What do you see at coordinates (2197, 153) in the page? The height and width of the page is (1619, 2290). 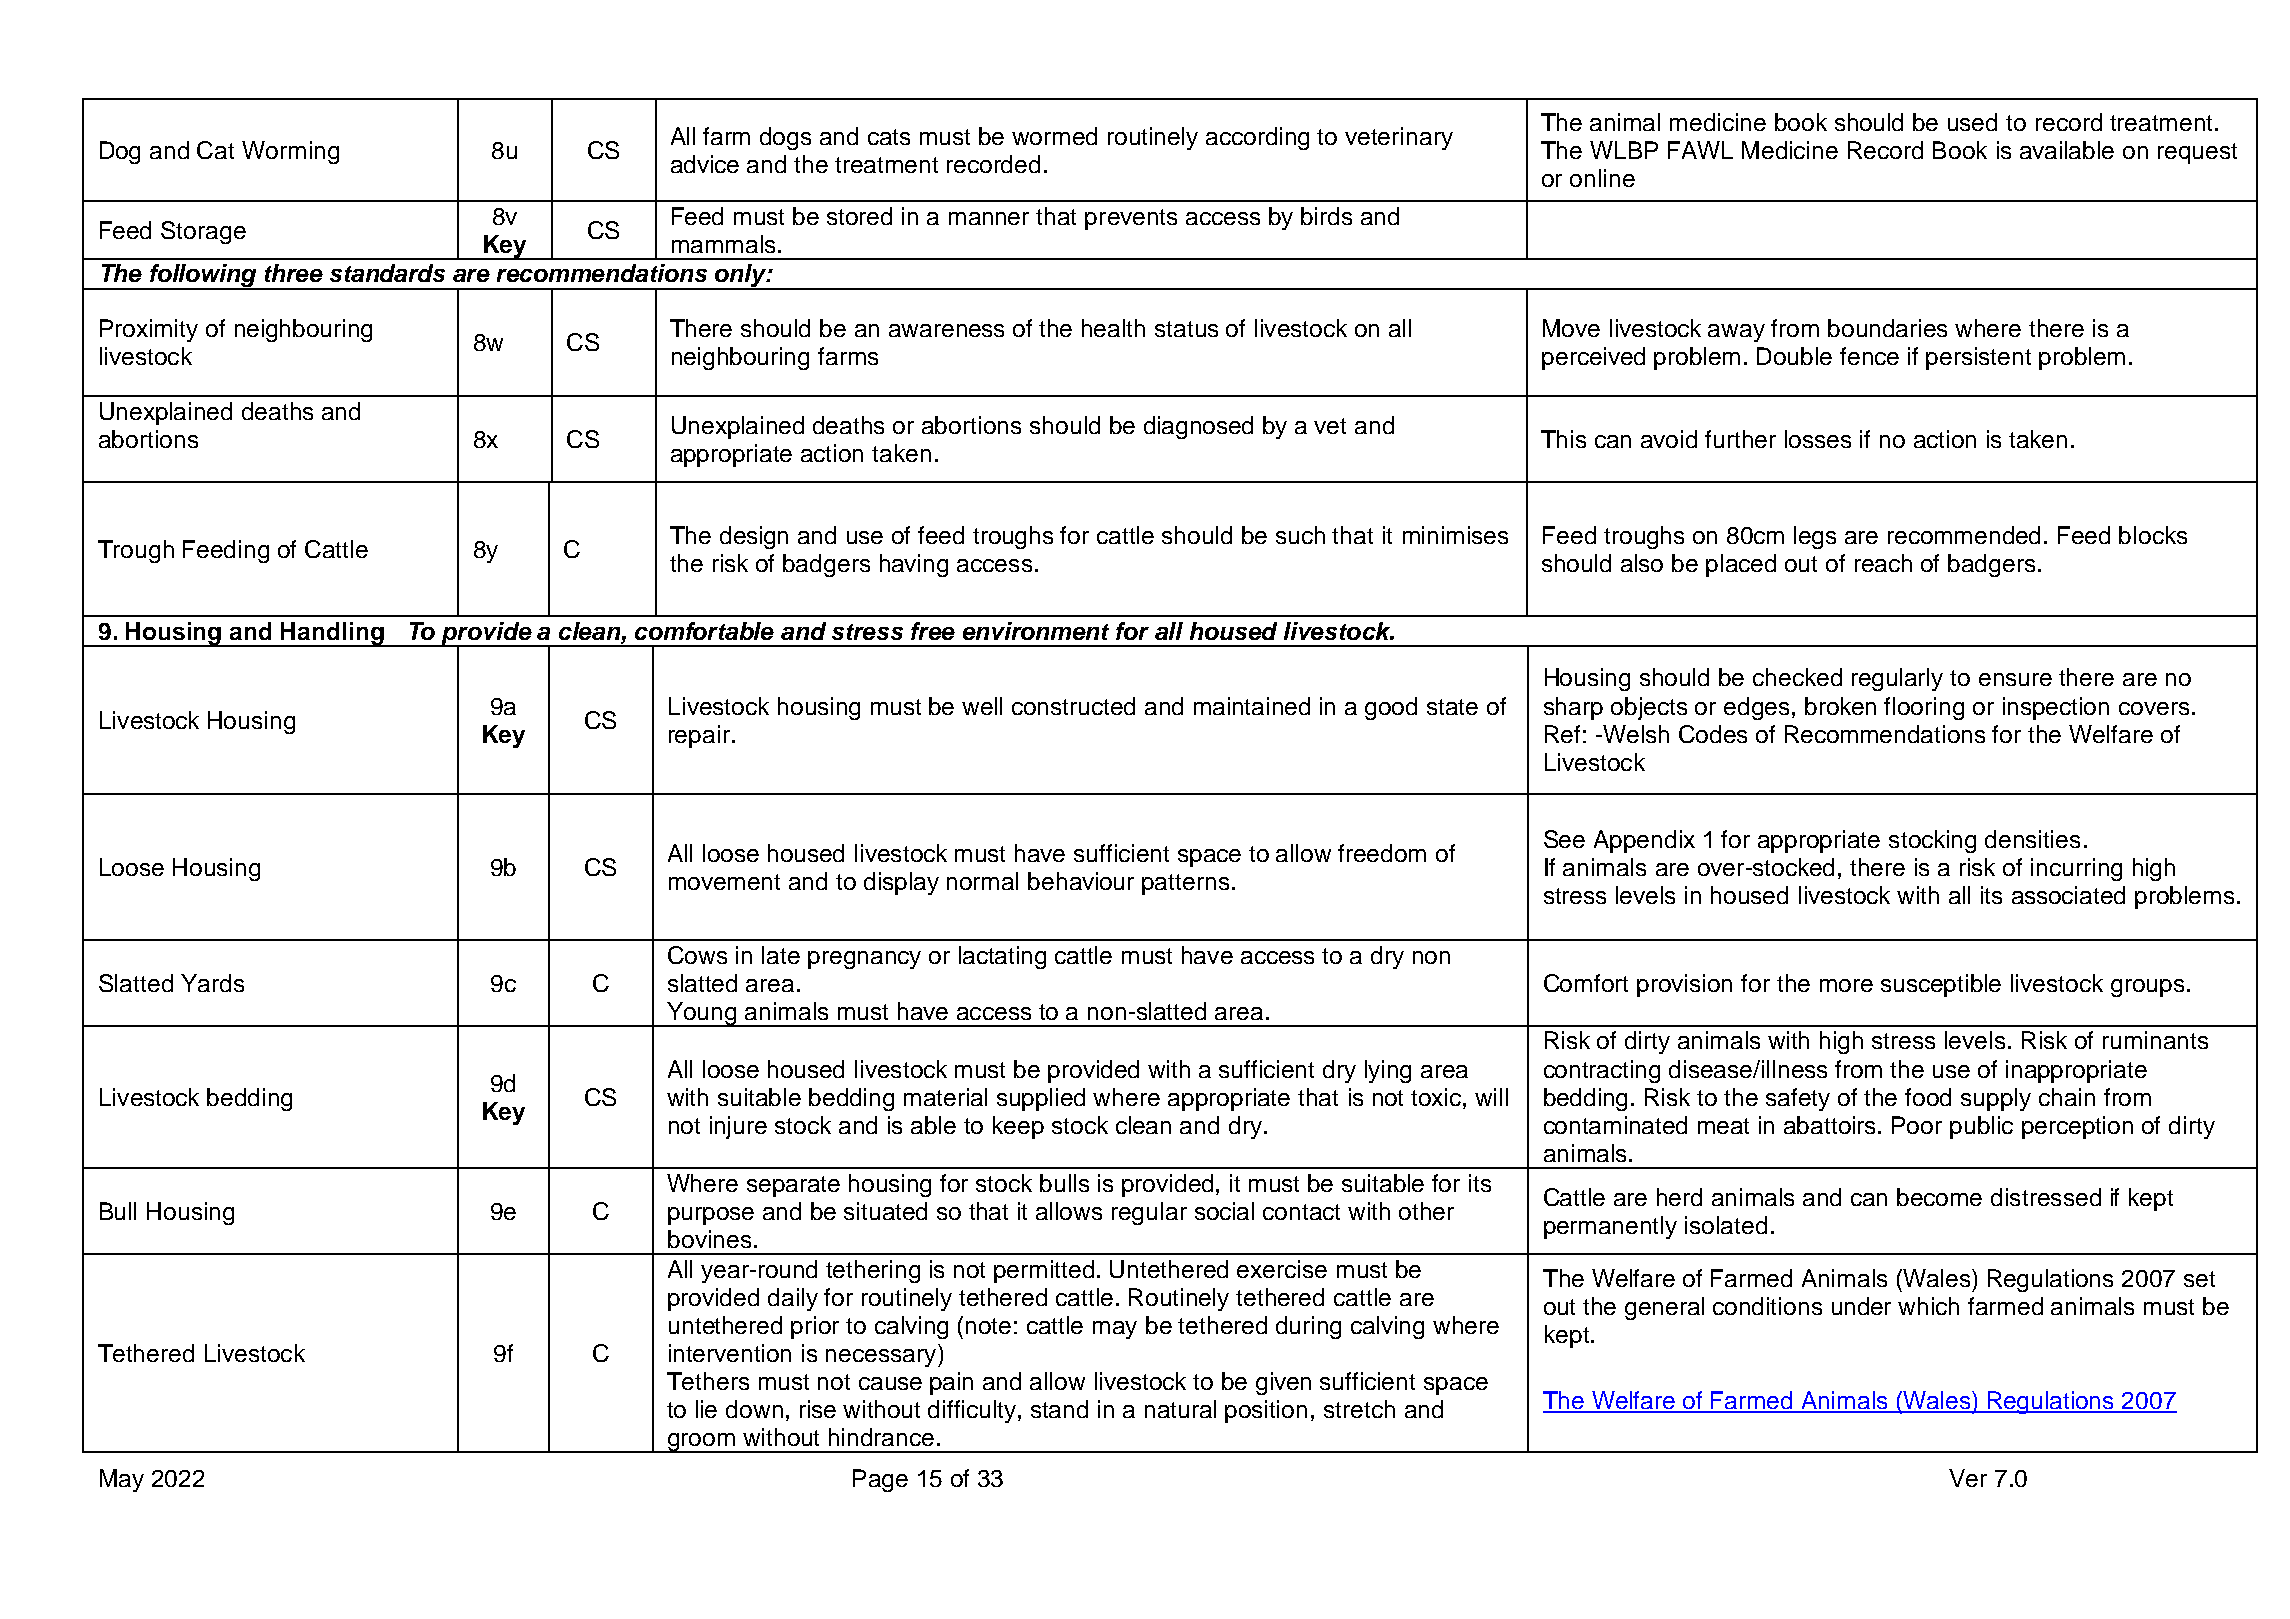 I see `request` at bounding box center [2197, 153].
